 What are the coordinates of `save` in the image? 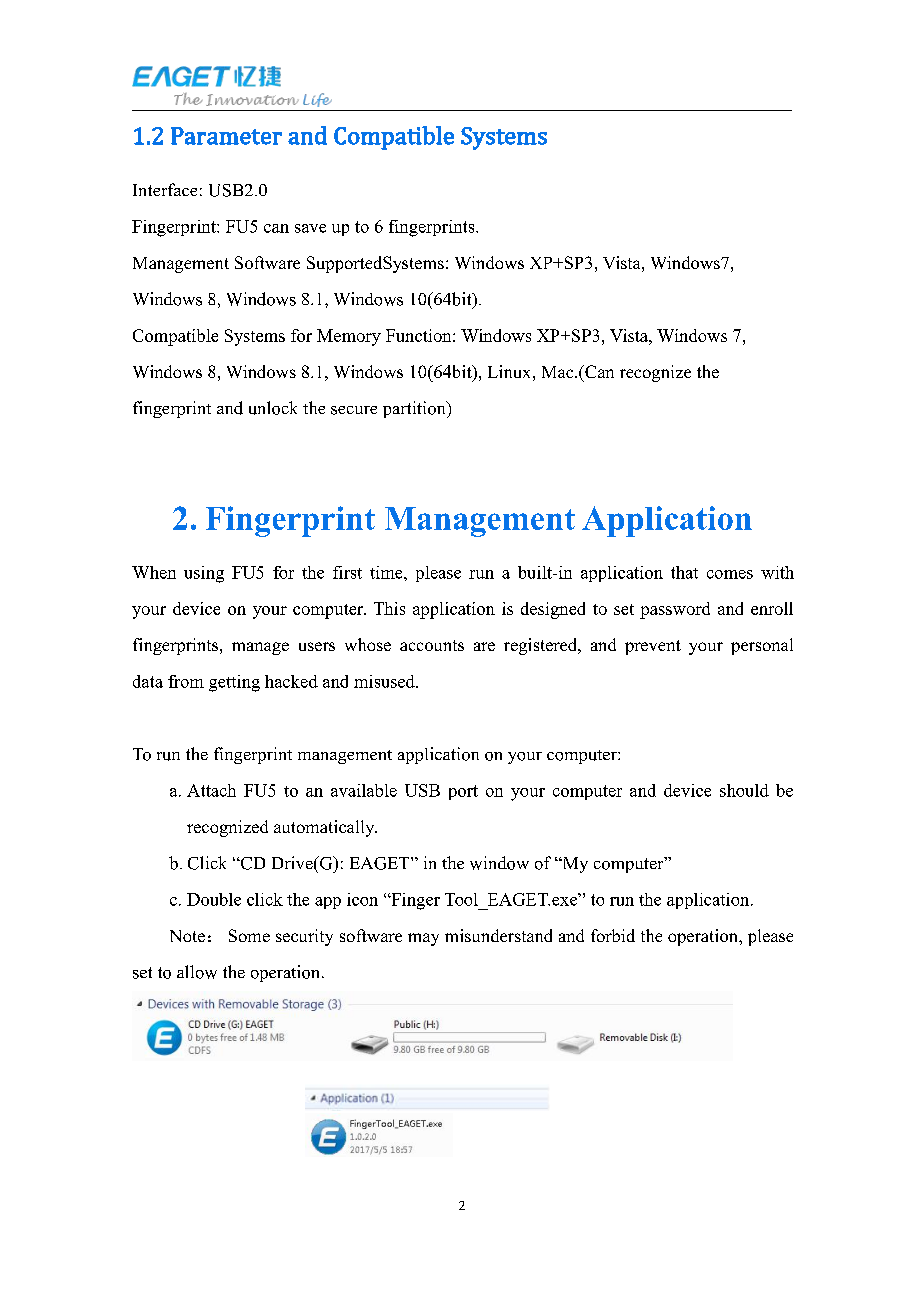 It's located at (310, 228).
